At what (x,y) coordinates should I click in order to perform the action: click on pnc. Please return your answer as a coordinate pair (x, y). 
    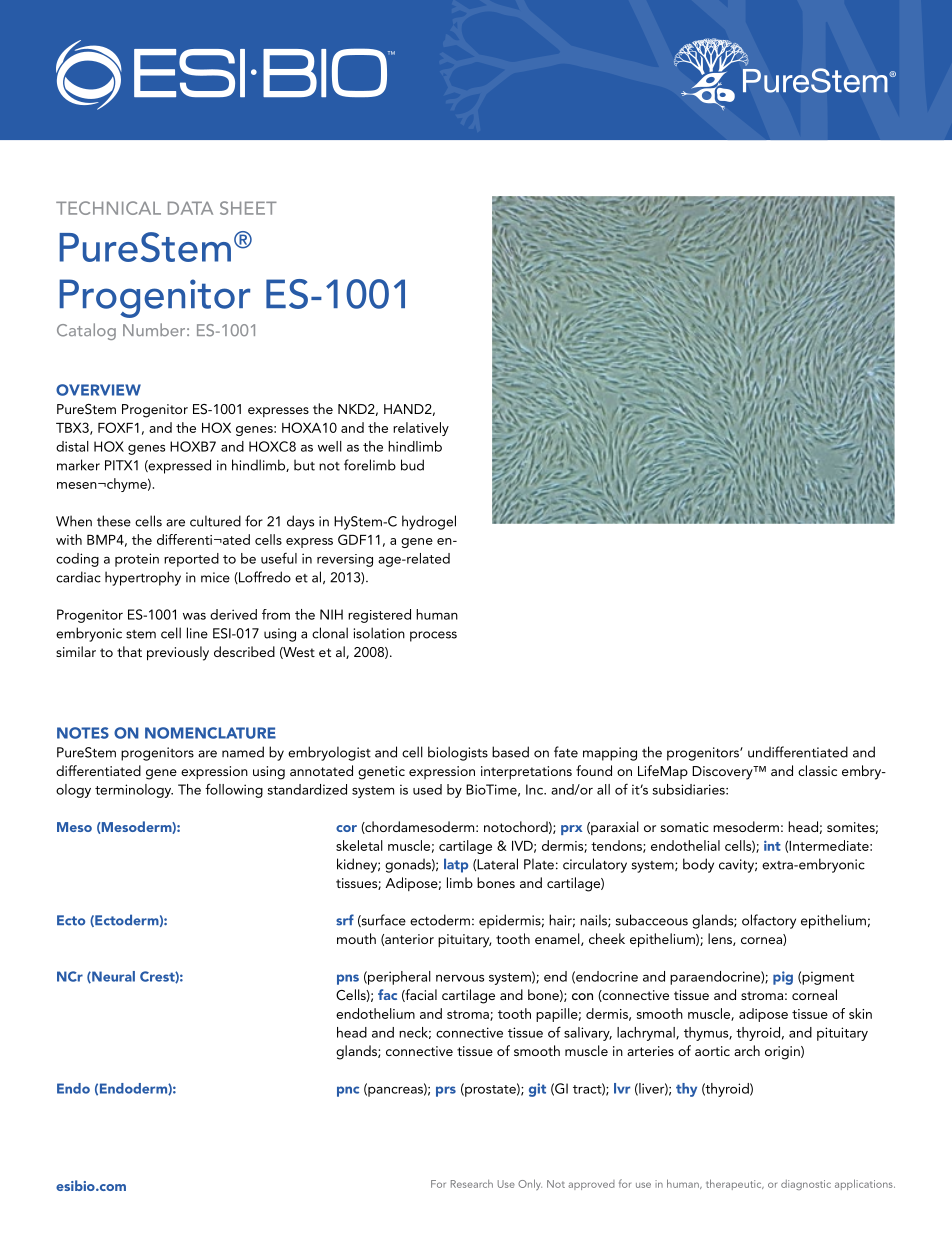
    Looking at the image, I should click on (348, 1091).
